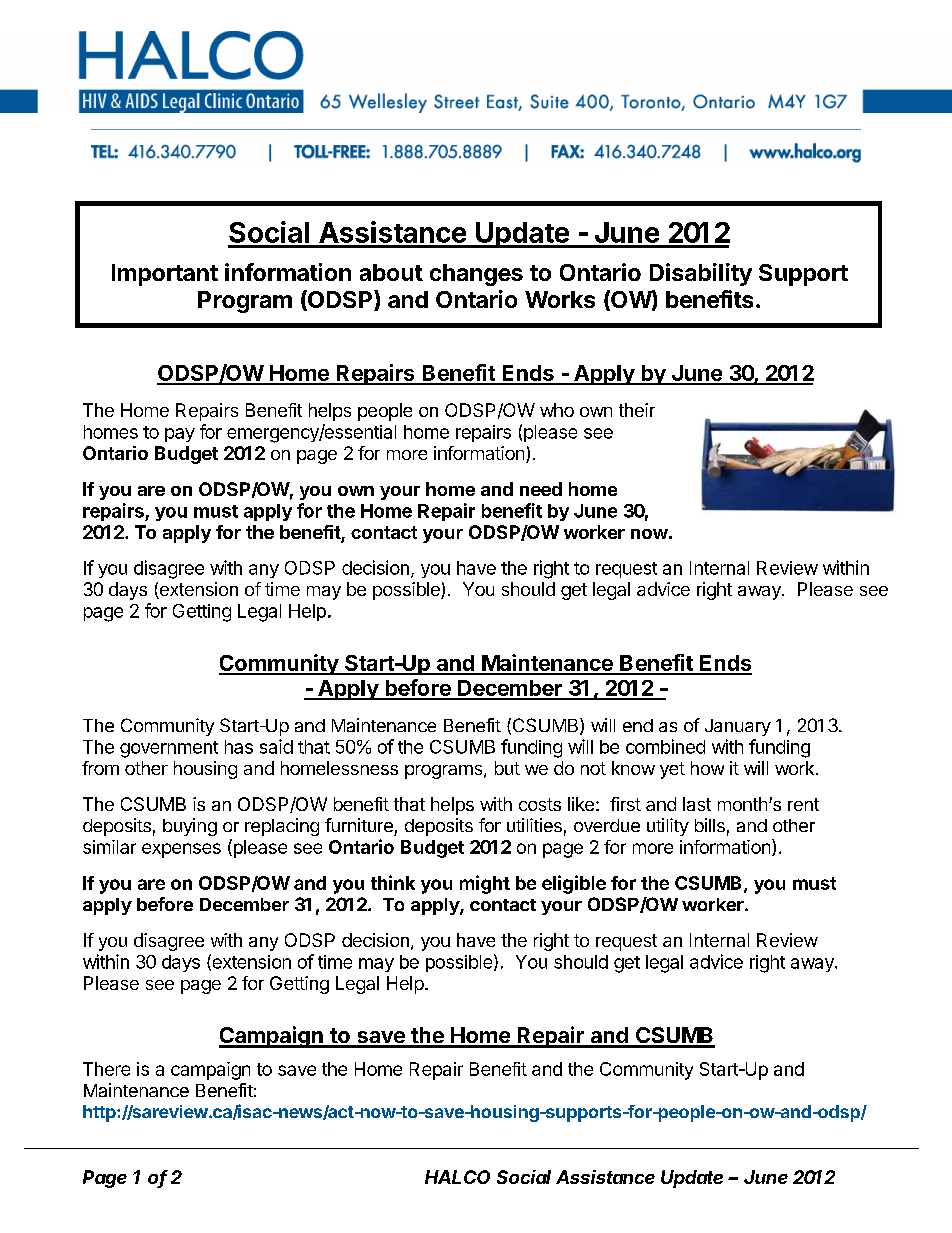 This screenshot has height=1233, width=952. I want to click on but, so click(507, 768).
